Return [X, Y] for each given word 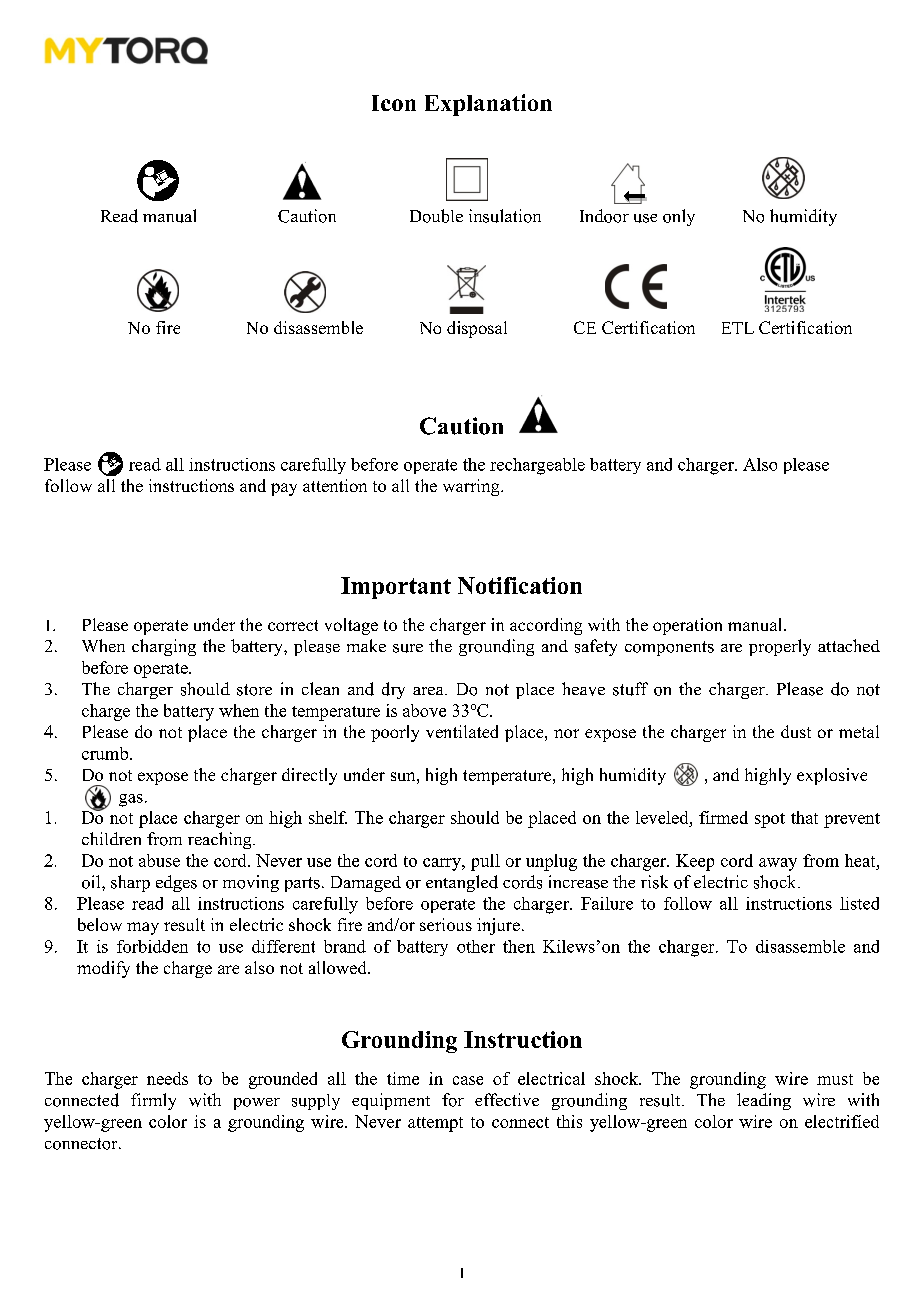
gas [131, 800]
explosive [832, 776]
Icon [394, 103]
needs [167, 1078]
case [468, 1080]
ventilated [462, 731]
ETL [738, 328]
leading [764, 1101]
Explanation [488, 105]
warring [472, 487]
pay [284, 489]
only [679, 217]
